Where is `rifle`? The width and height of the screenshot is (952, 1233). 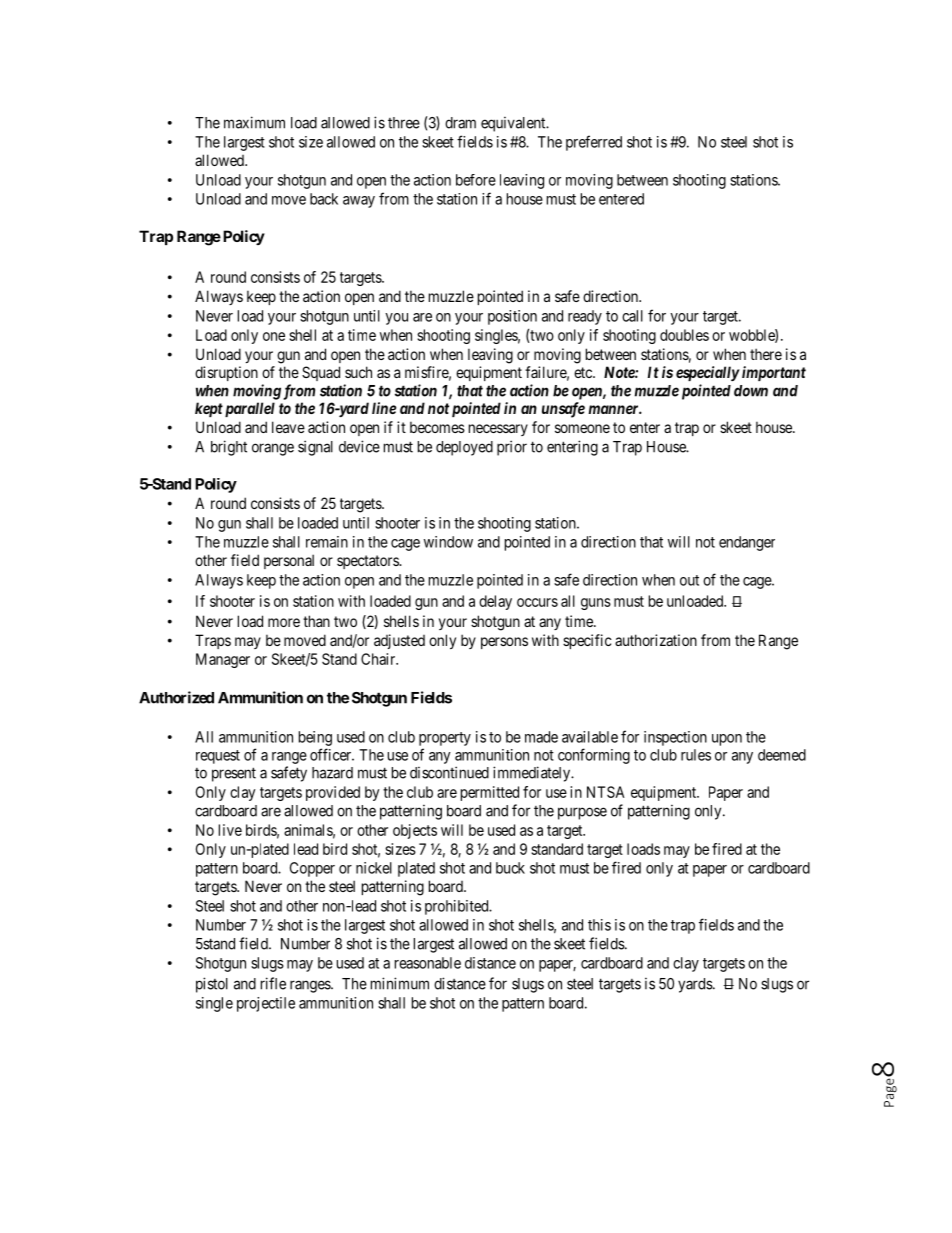
rifle is located at coordinates (273, 983).
